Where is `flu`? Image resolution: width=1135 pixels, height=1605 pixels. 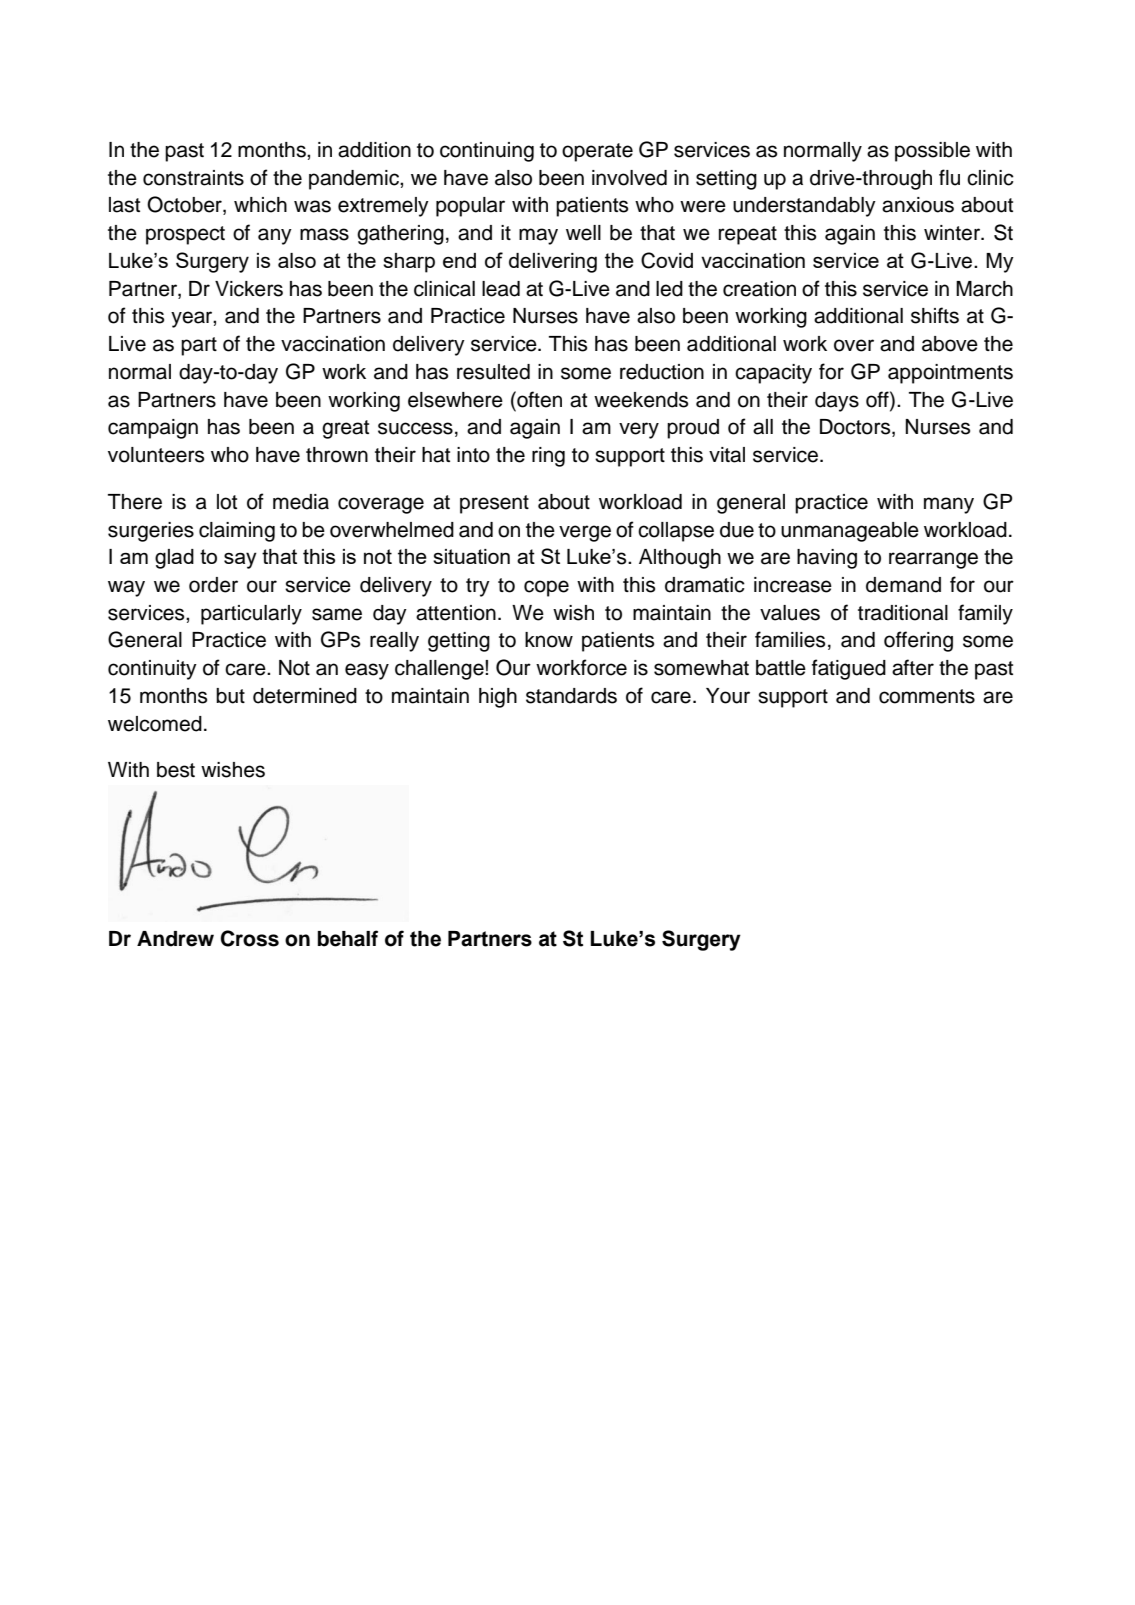
flu is located at coordinates (949, 177).
